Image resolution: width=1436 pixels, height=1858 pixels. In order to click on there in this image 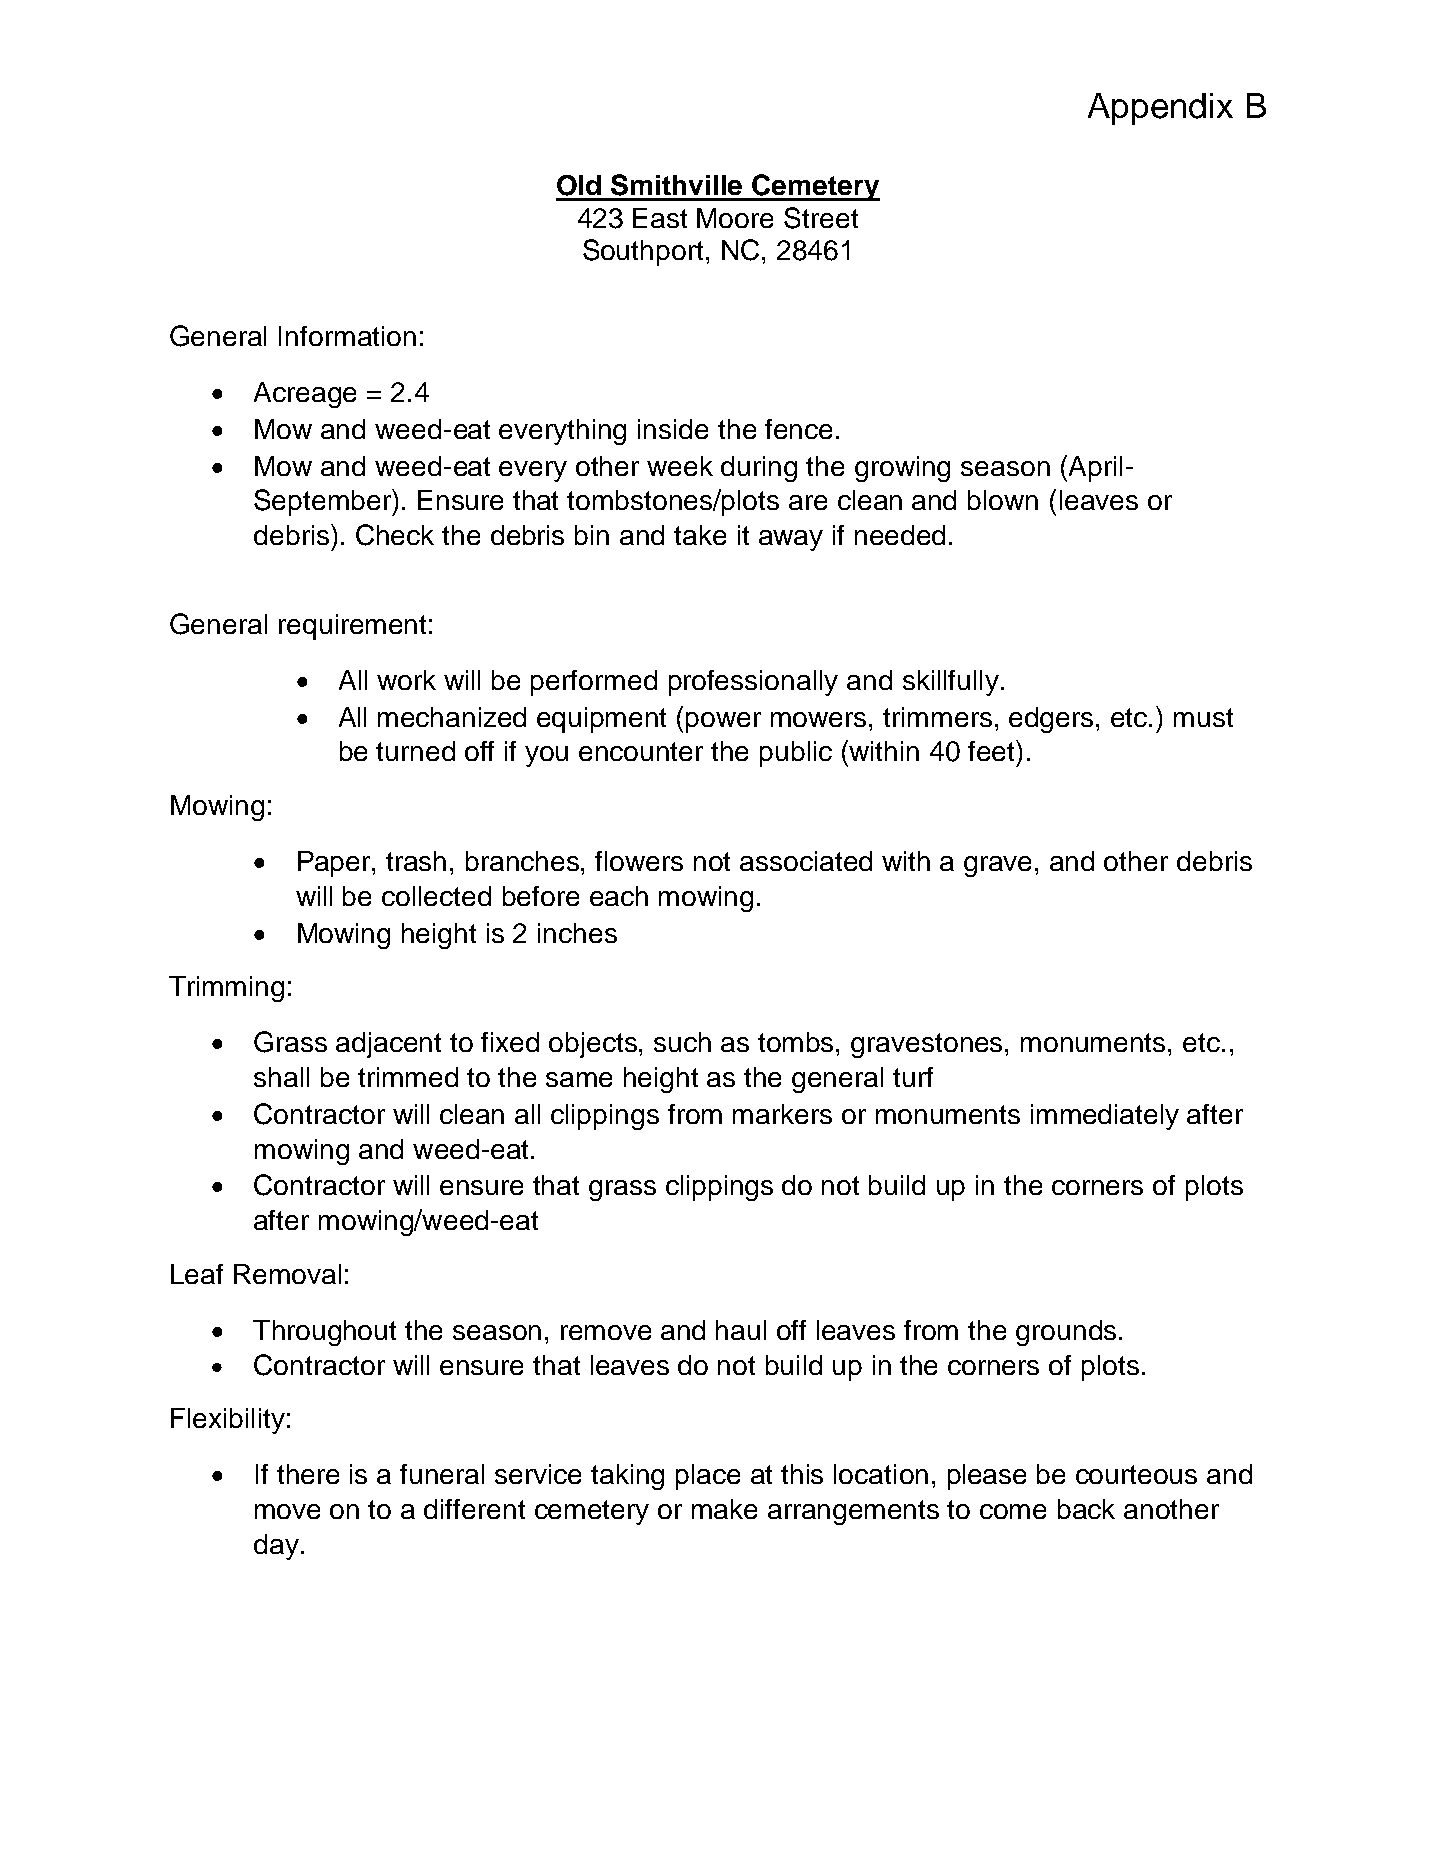, I will do `click(308, 1474)`.
